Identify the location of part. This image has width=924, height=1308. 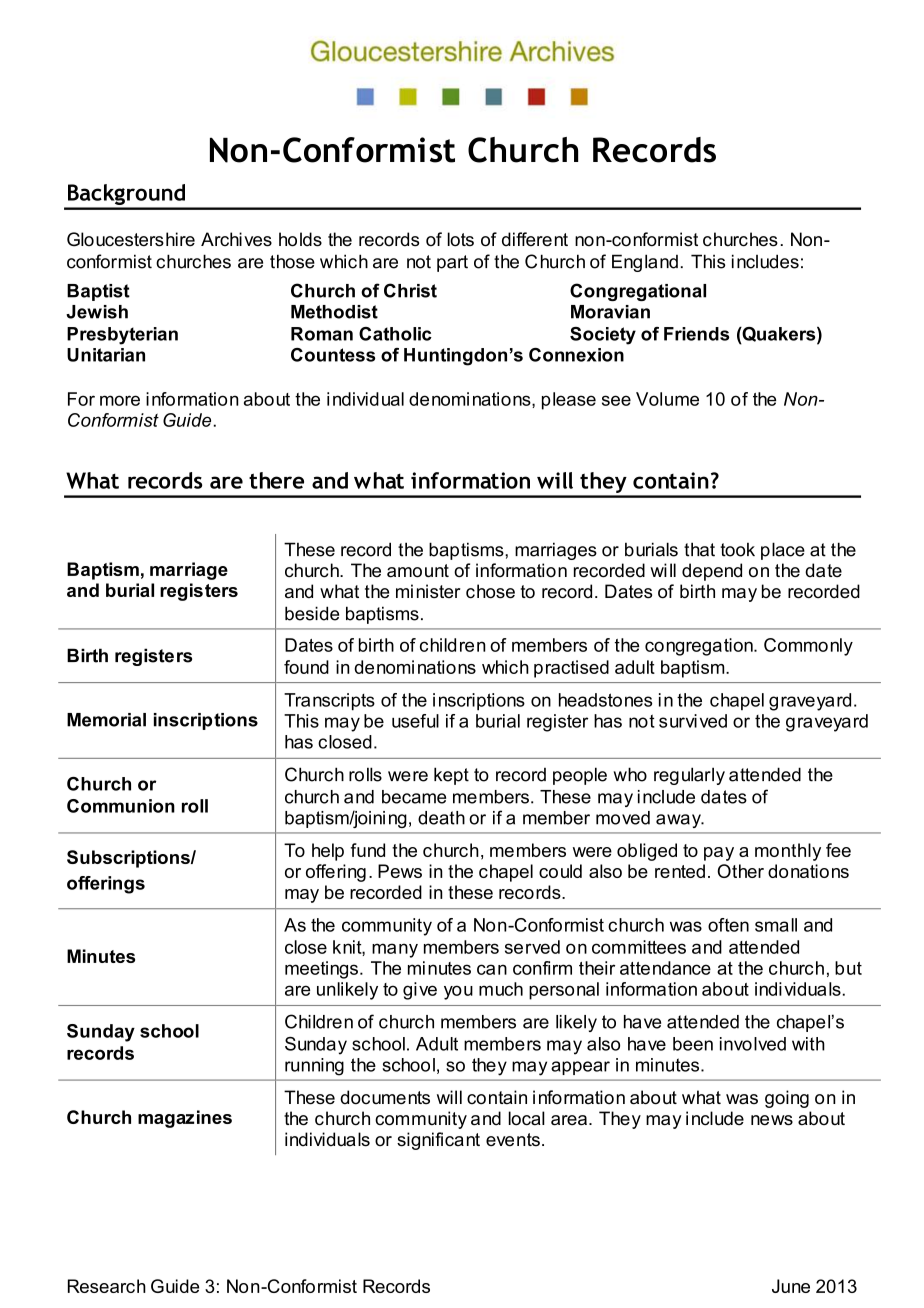
(452, 263).
